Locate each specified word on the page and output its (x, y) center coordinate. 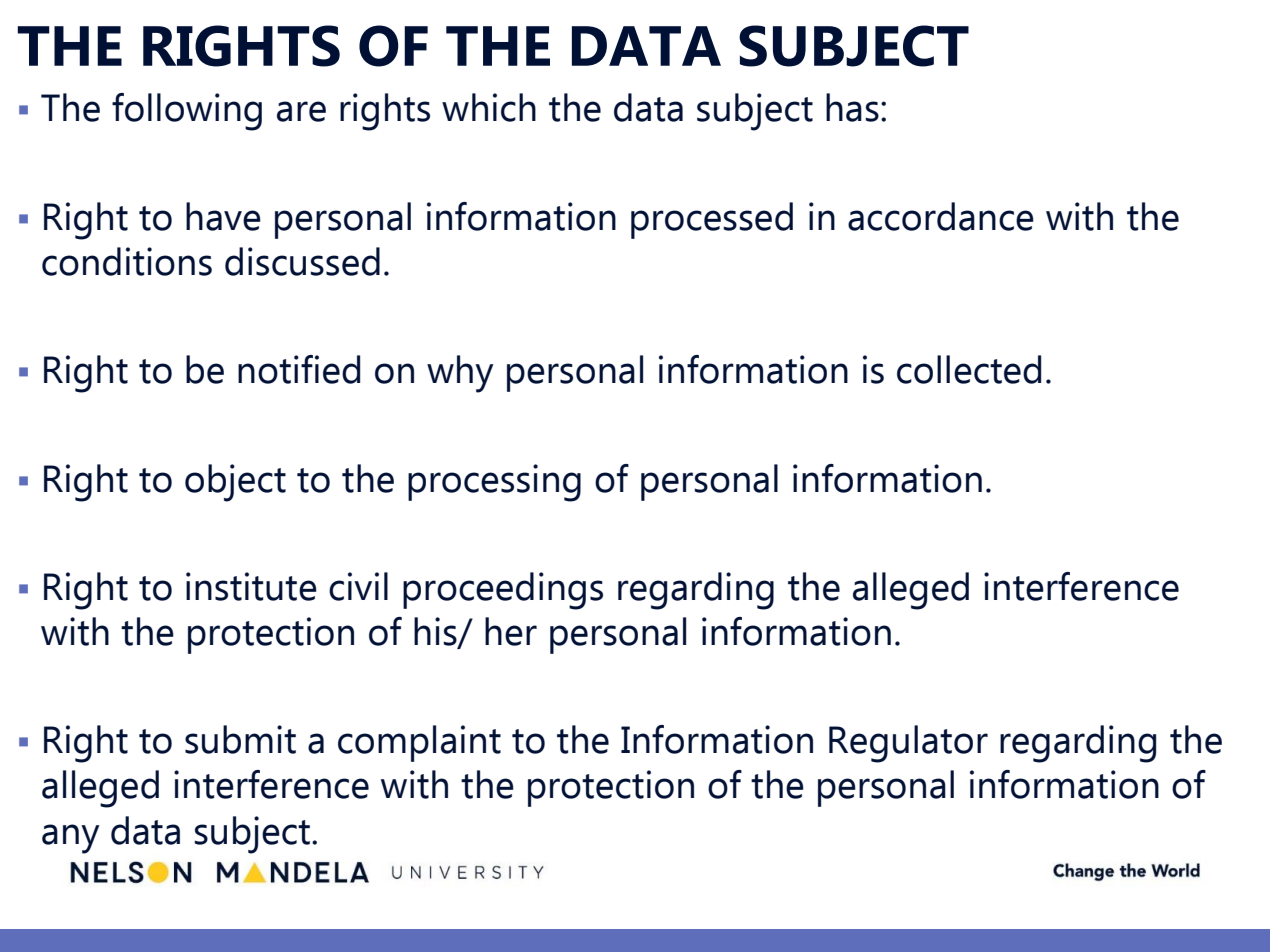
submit (240, 739)
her (511, 631)
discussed (302, 261)
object (235, 483)
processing (494, 483)
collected (969, 369)
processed (712, 220)
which (489, 107)
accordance (941, 216)
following (187, 112)
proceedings (503, 591)
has (852, 107)
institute (251, 586)
